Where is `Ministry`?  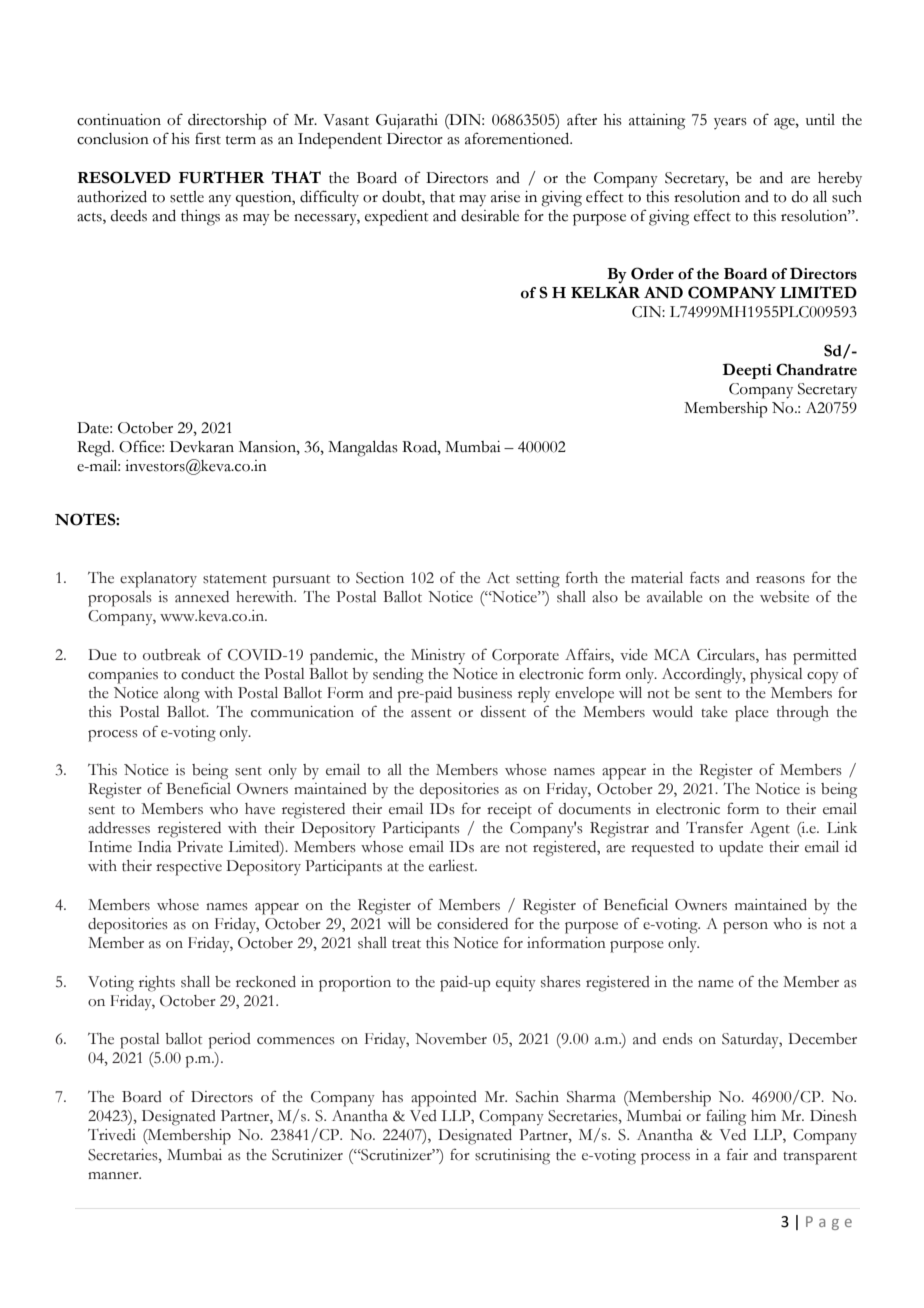 Ministry is located at coordinates (438, 657).
